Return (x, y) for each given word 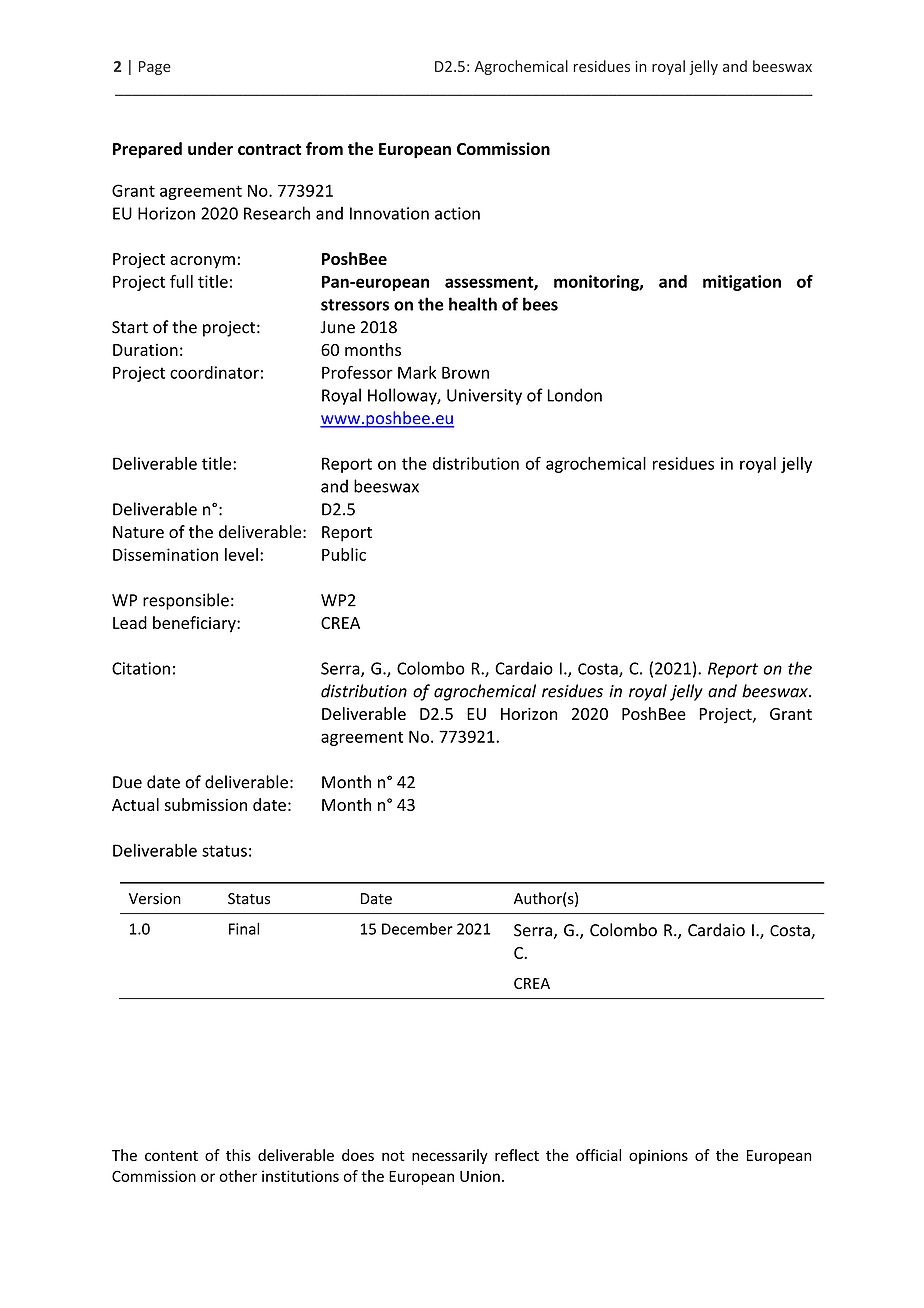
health (473, 304)
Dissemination (165, 554)
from (324, 148)
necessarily (450, 1156)
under (210, 148)
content (171, 1156)
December (417, 929)
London (575, 395)
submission (206, 804)
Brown (465, 372)
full (181, 281)
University (484, 397)
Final (244, 928)
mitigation (742, 283)
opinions (658, 1157)
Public (344, 554)
